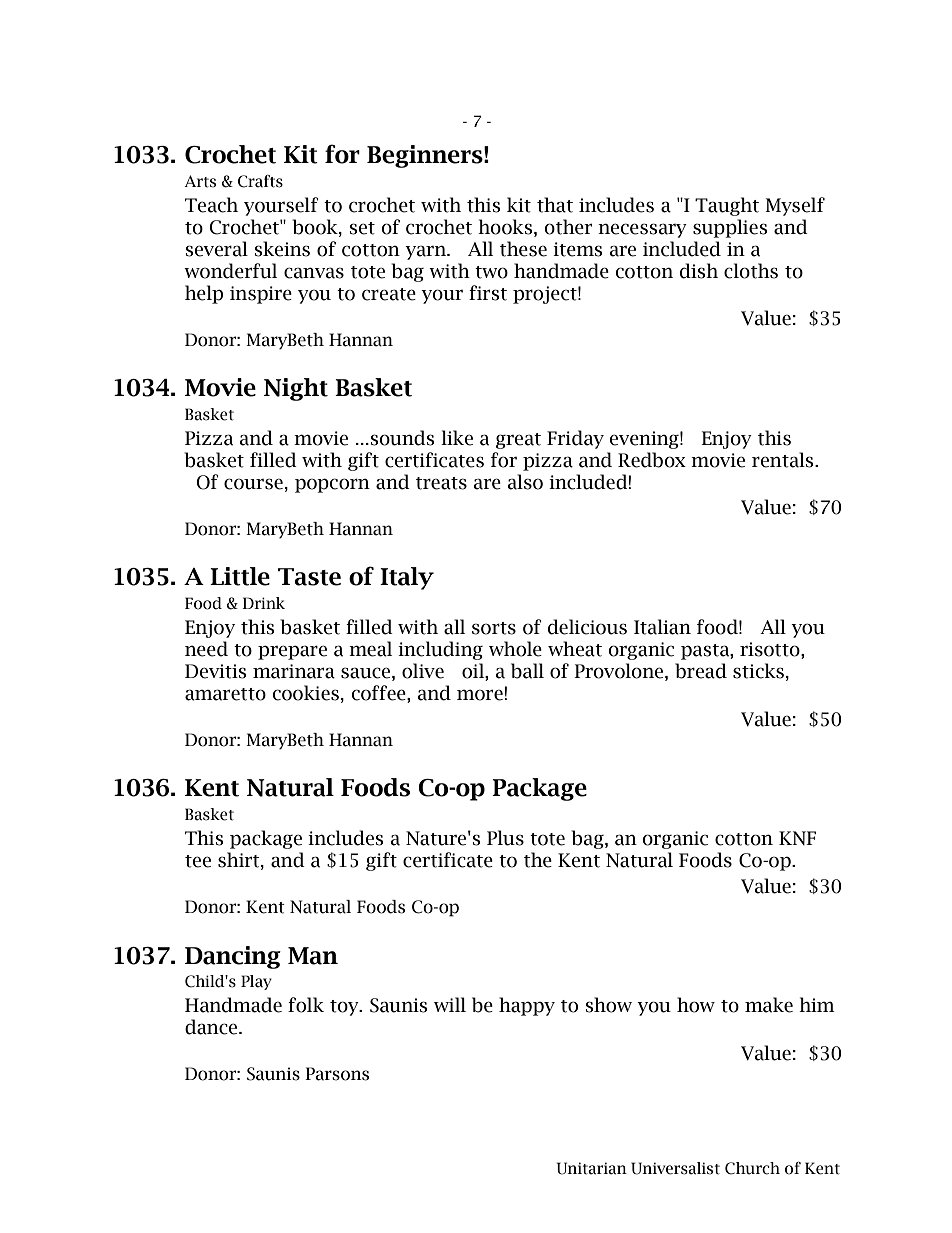 The image size is (952, 1233). I want to click on Crafts, so click(260, 181).
